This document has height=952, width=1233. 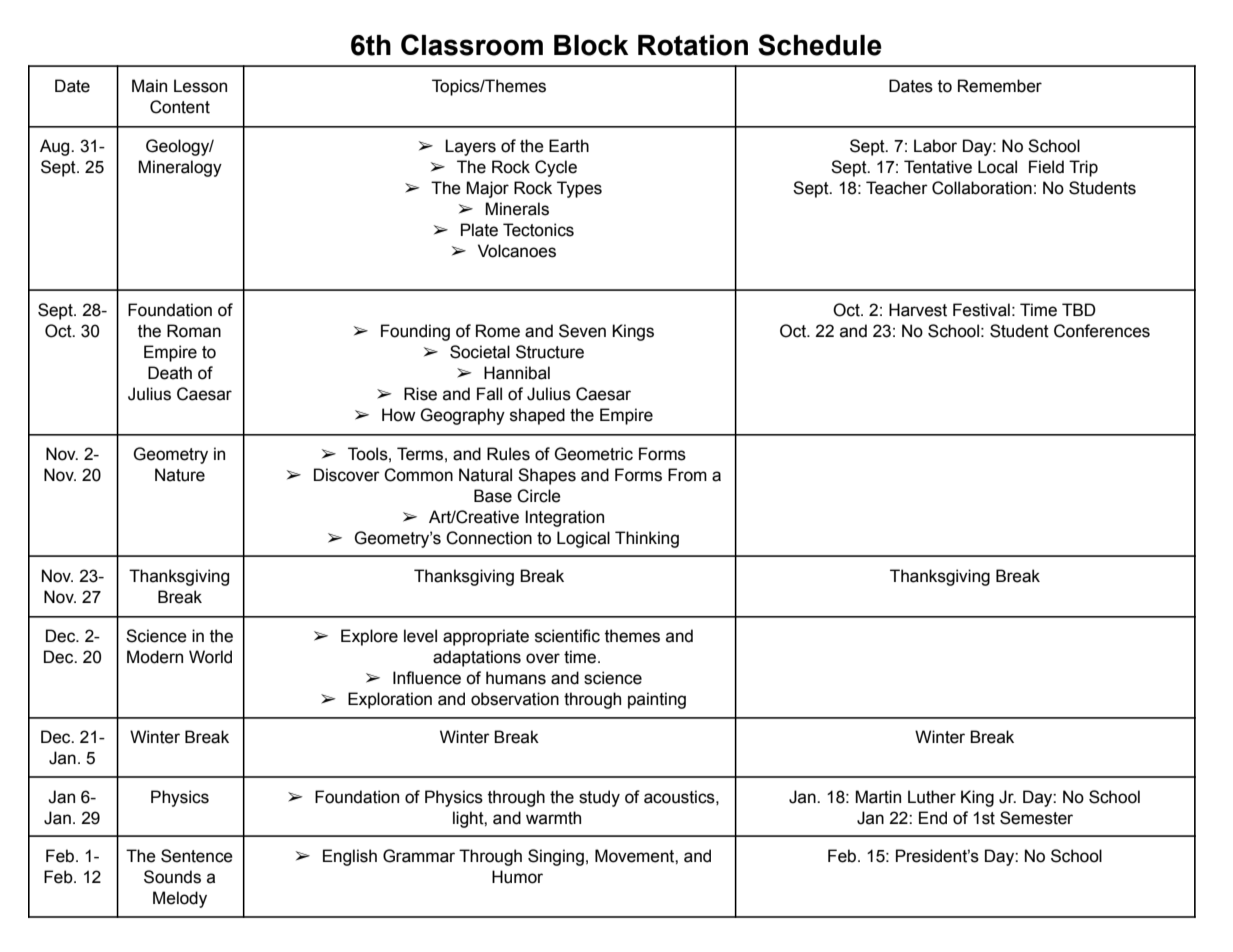 I want to click on scientific, so click(x=567, y=636).
